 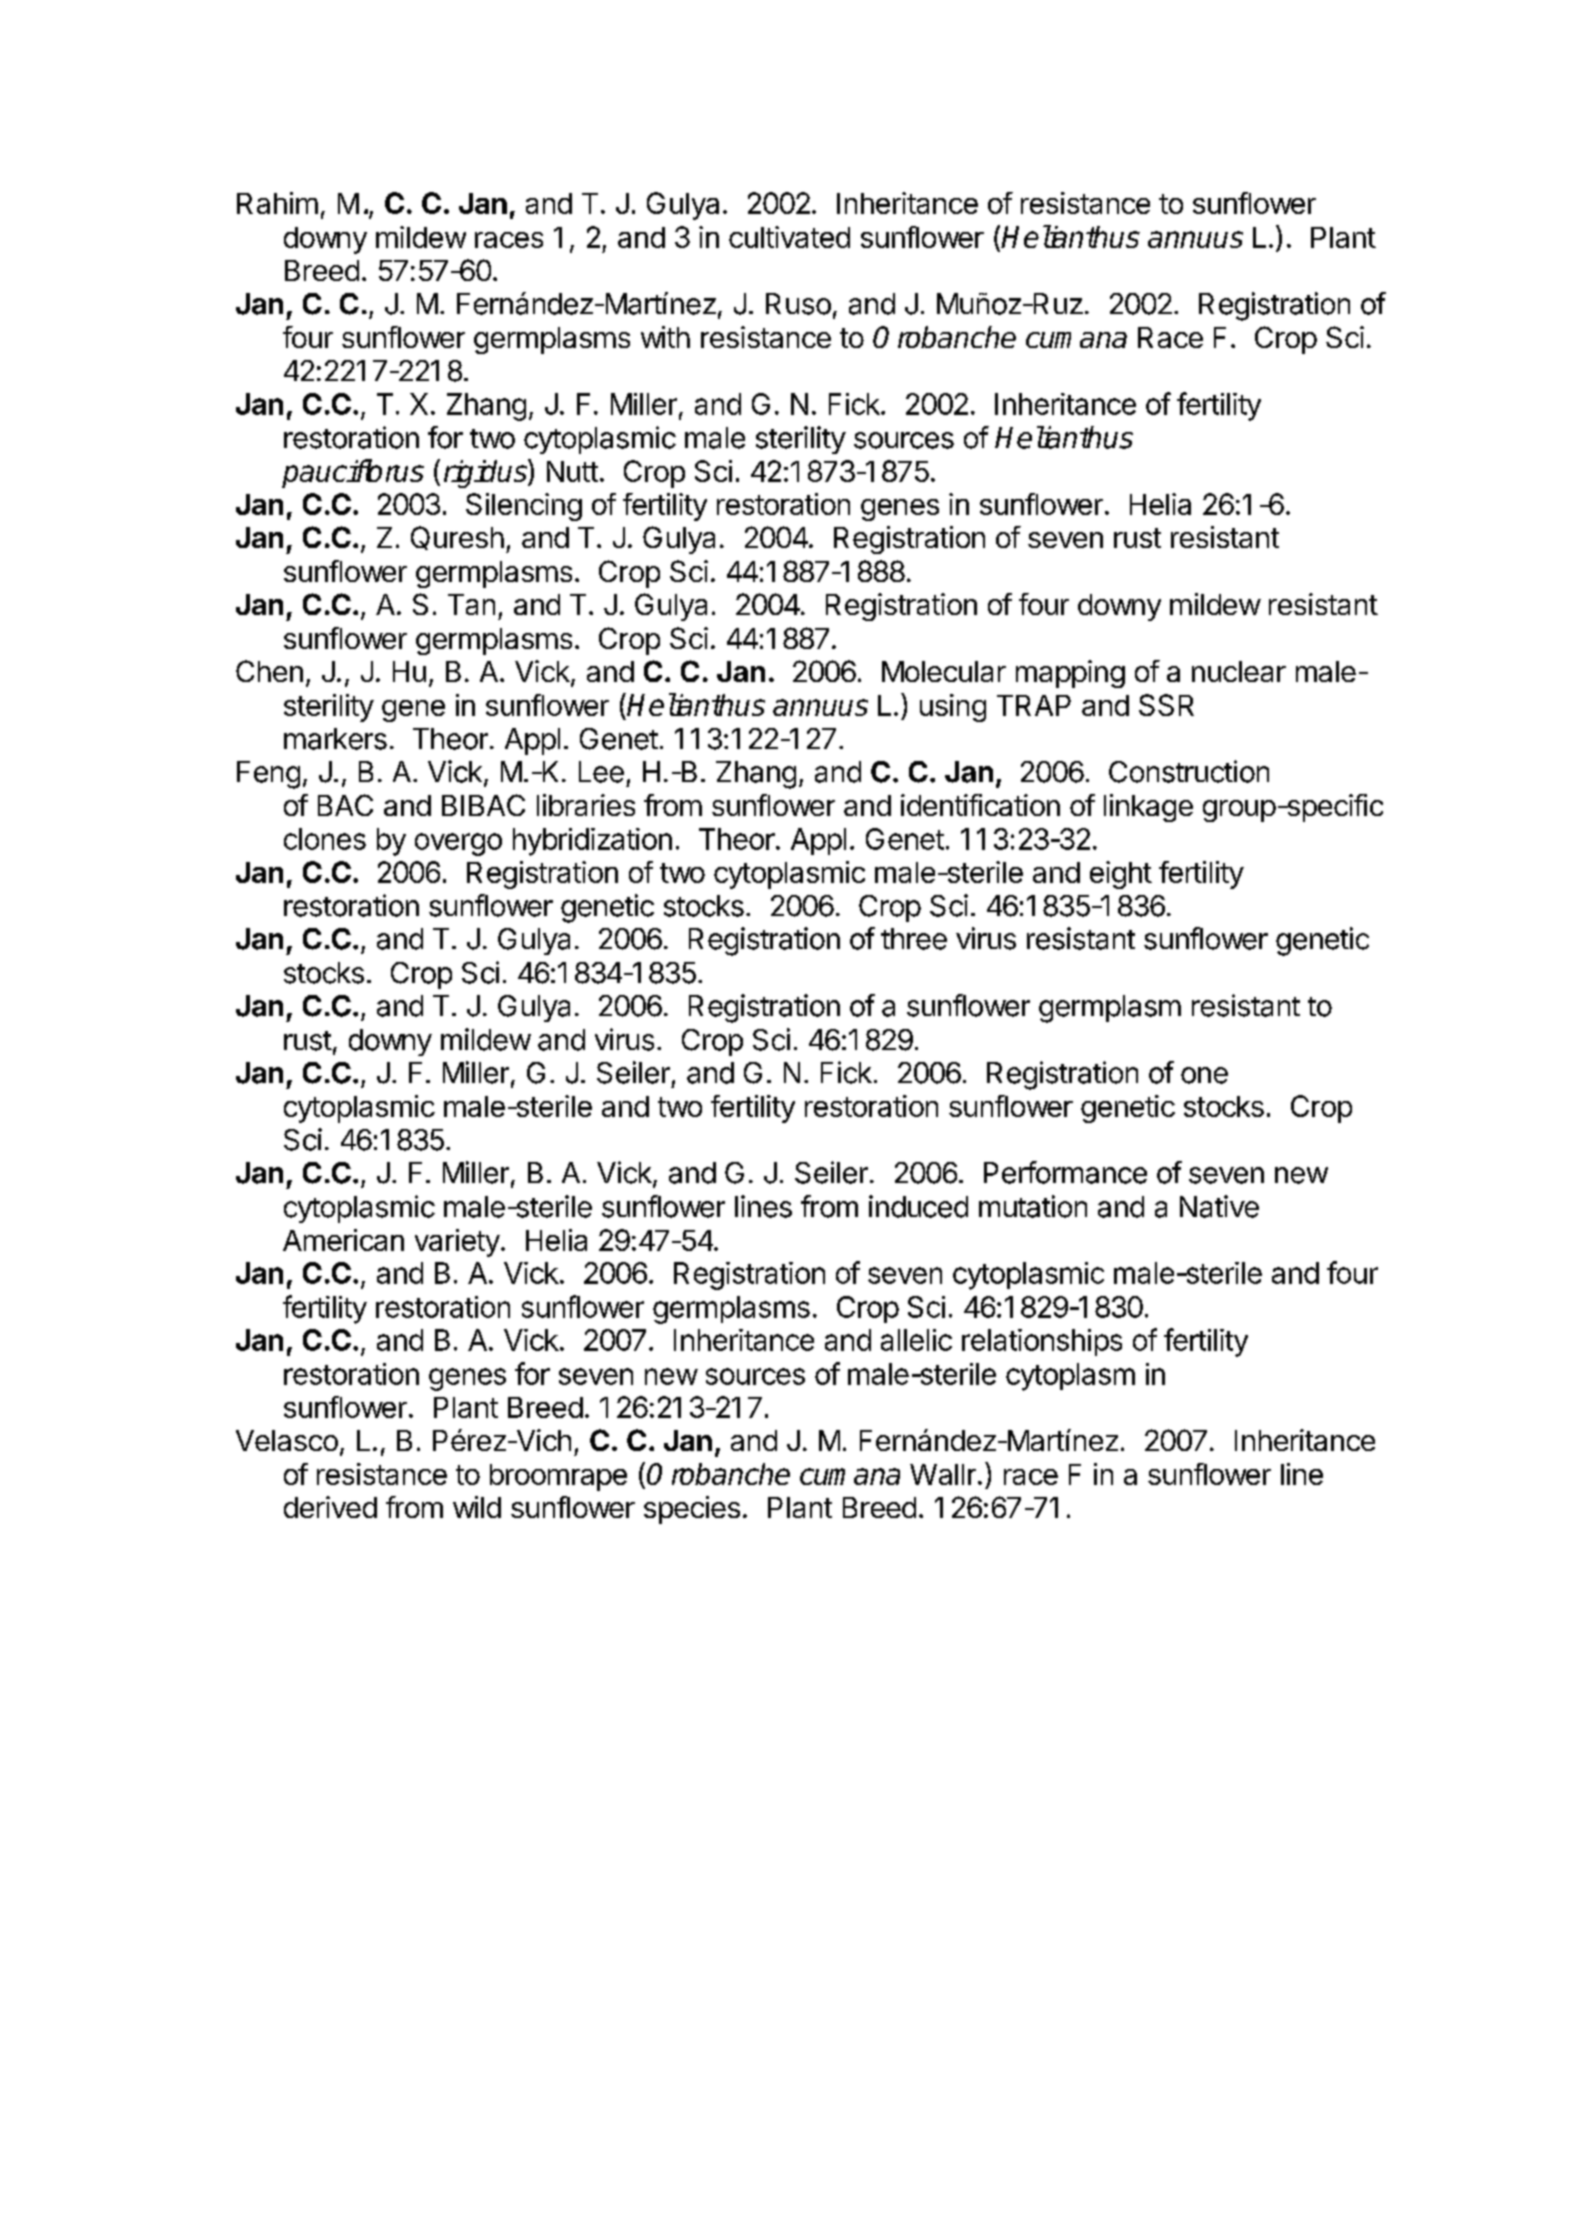 What do you see at coordinates (665, 337) in the screenshot?
I see `with` at bounding box center [665, 337].
